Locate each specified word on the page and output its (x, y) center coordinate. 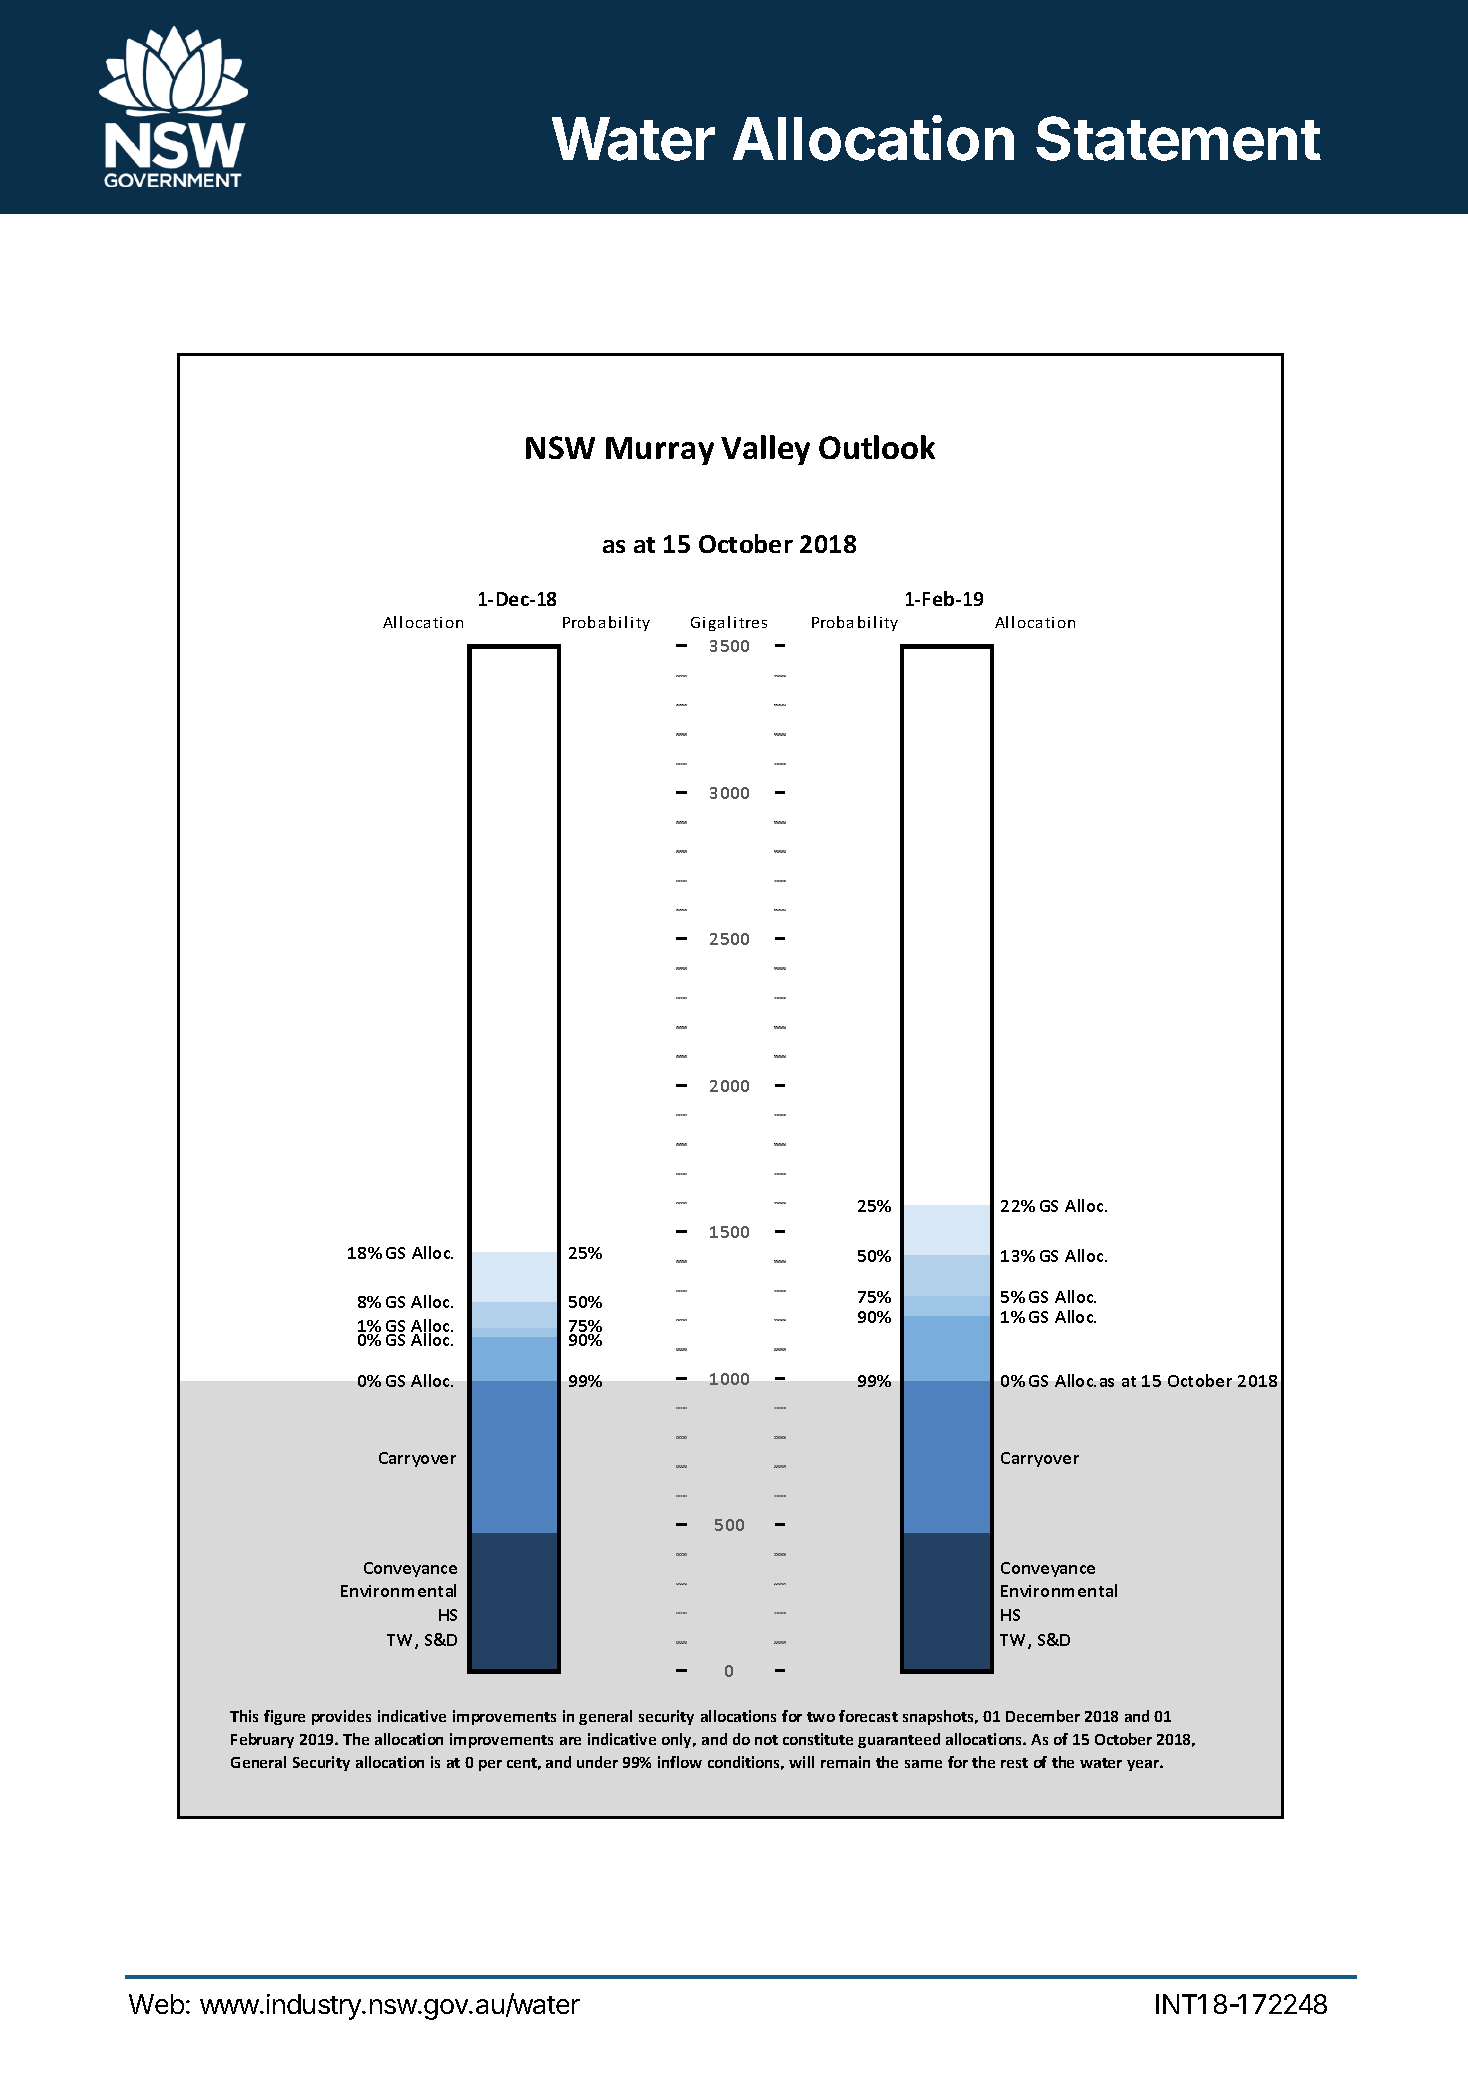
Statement (1178, 138)
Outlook (877, 447)
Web (156, 2004)
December (1043, 1716)
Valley (765, 450)
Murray (660, 451)
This (244, 1716)
